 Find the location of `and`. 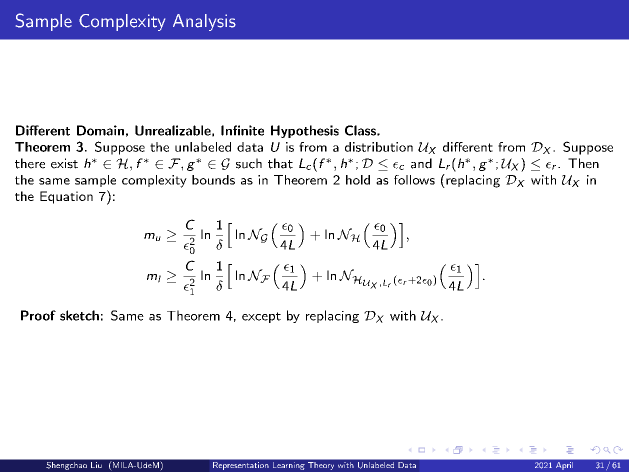

and is located at coordinates (421, 163).
